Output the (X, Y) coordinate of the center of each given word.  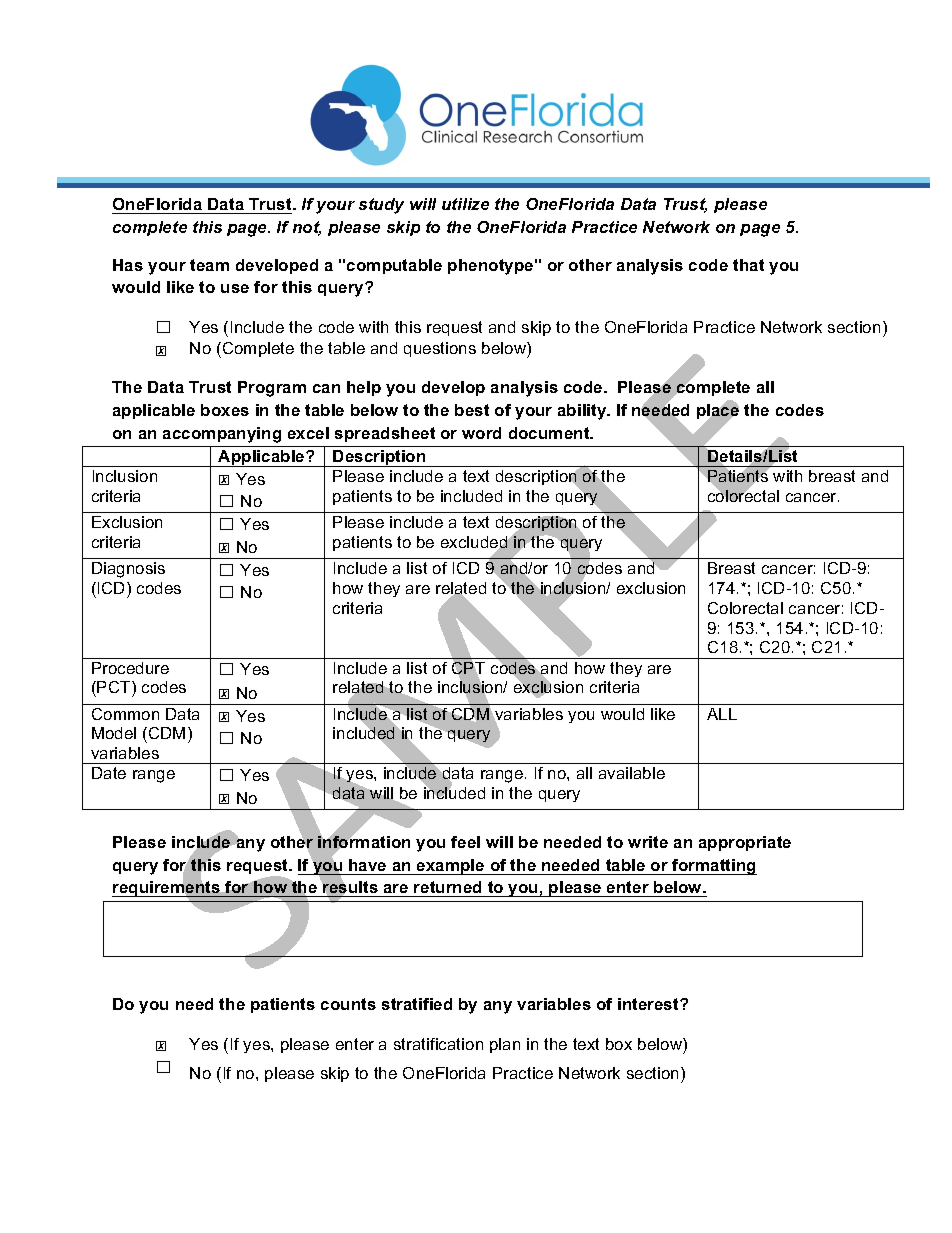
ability (583, 412)
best (472, 410)
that (748, 265)
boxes (225, 410)
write (648, 842)
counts (348, 1004)
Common (125, 714)
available (632, 773)
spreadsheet (385, 434)
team (209, 265)
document (550, 433)
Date (109, 773)
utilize (465, 204)
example (451, 867)
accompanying (222, 435)
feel (465, 842)
